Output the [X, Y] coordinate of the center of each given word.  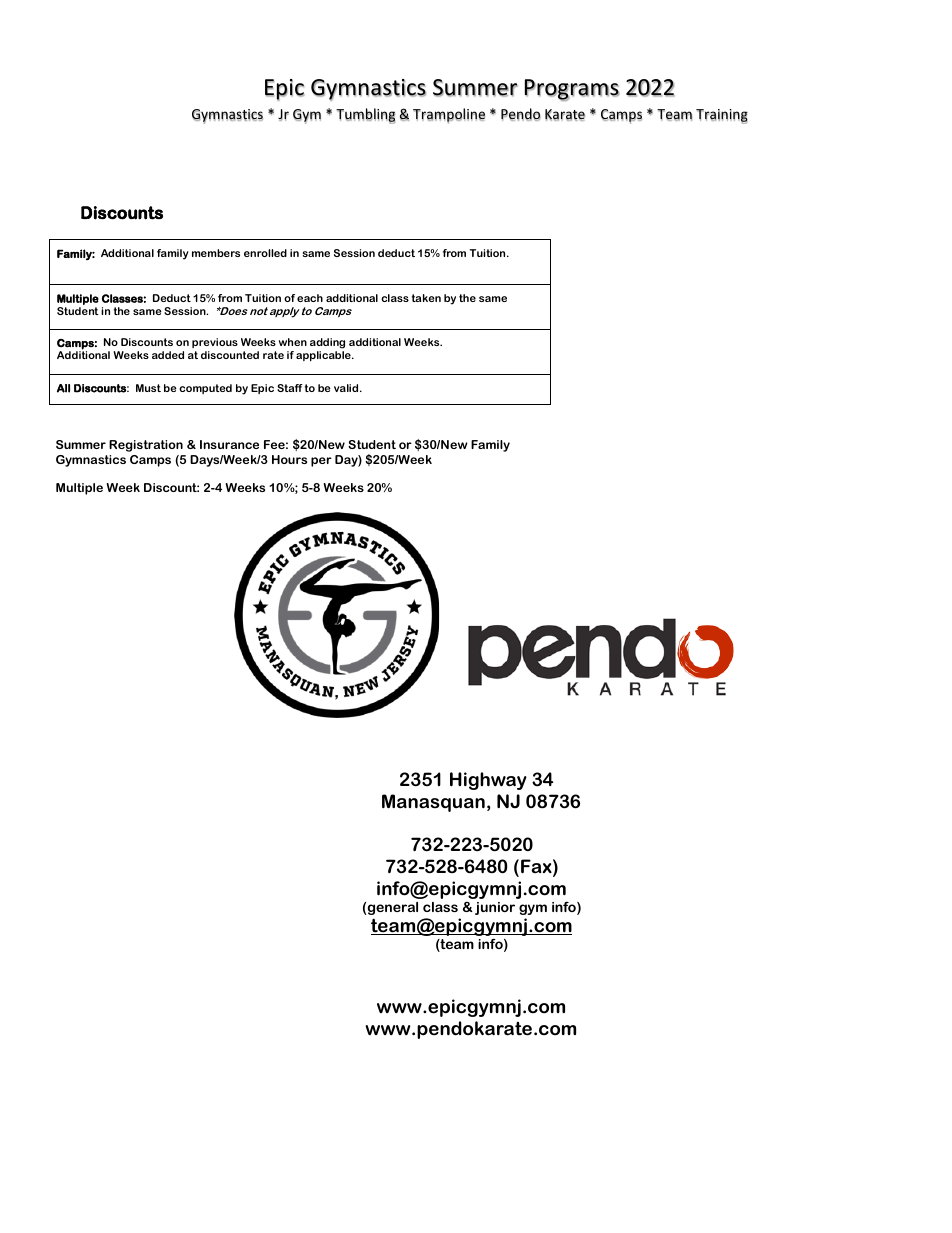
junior [495, 908]
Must [148, 388]
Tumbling [365, 116]
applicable [324, 356]
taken [426, 298]
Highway [488, 781]
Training [722, 116]
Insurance [229, 444]
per [321, 462]
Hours [289, 459]
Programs [572, 90]
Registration [146, 446]
